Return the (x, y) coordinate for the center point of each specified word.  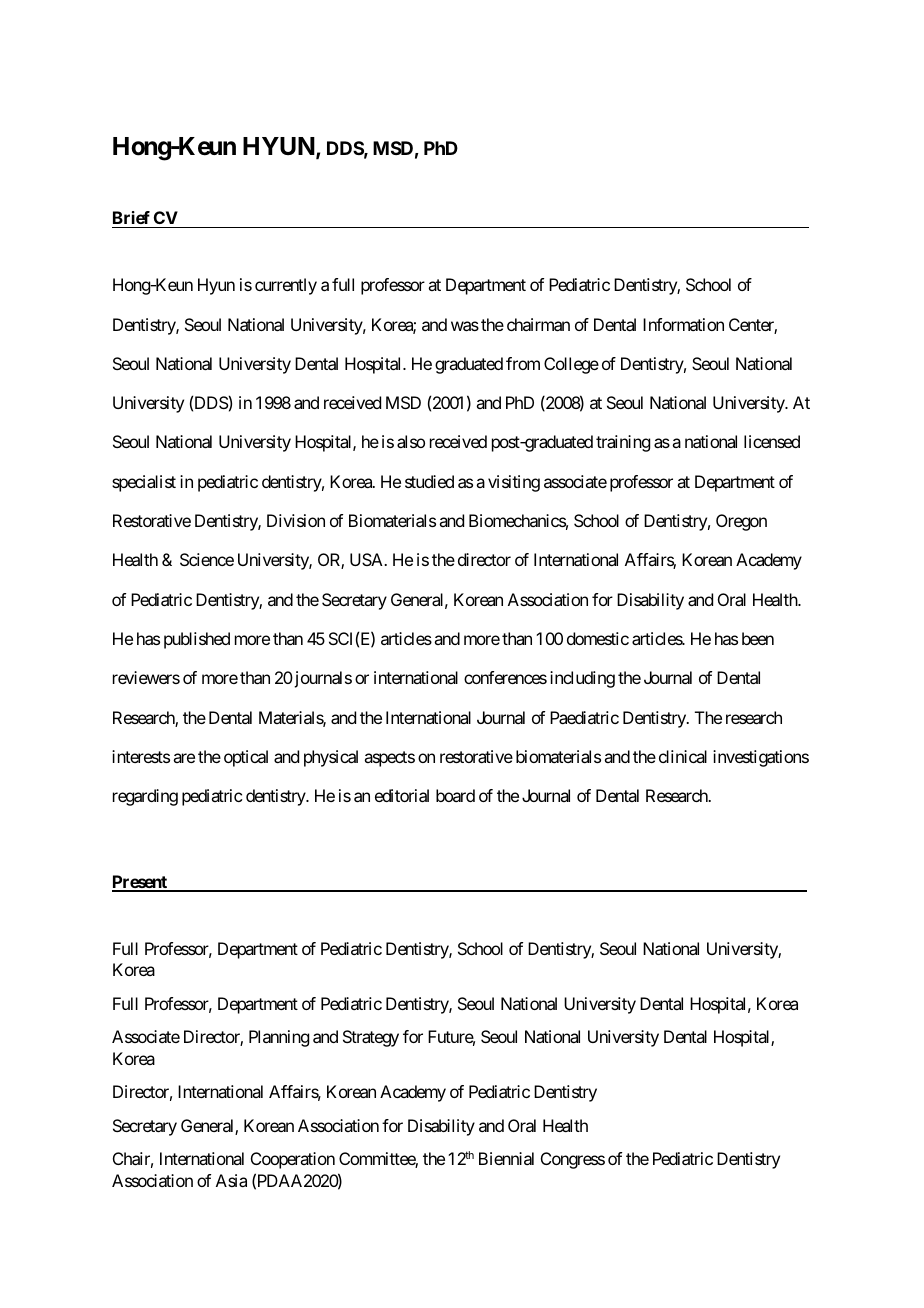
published (197, 640)
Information (683, 324)
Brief (132, 219)
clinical (683, 756)
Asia (231, 1180)
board (455, 795)
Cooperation (293, 1160)
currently (286, 286)
